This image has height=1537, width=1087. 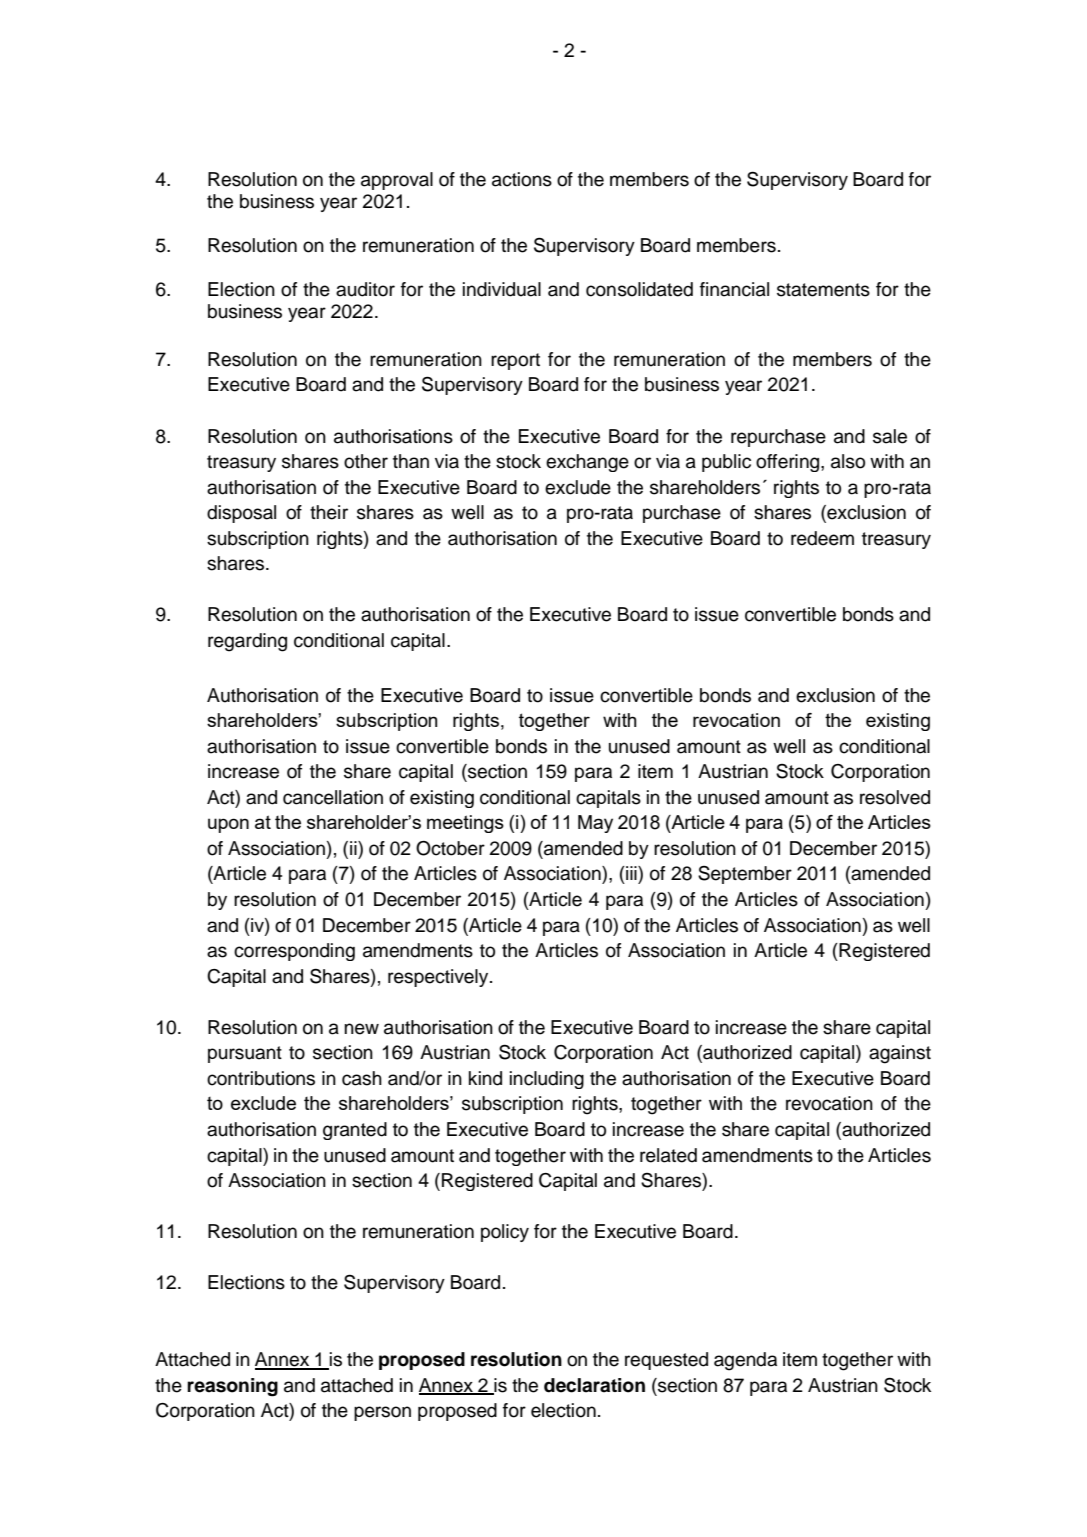 What do you see at coordinates (366, 461) in the image?
I see `other` at bounding box center [366, 461].
